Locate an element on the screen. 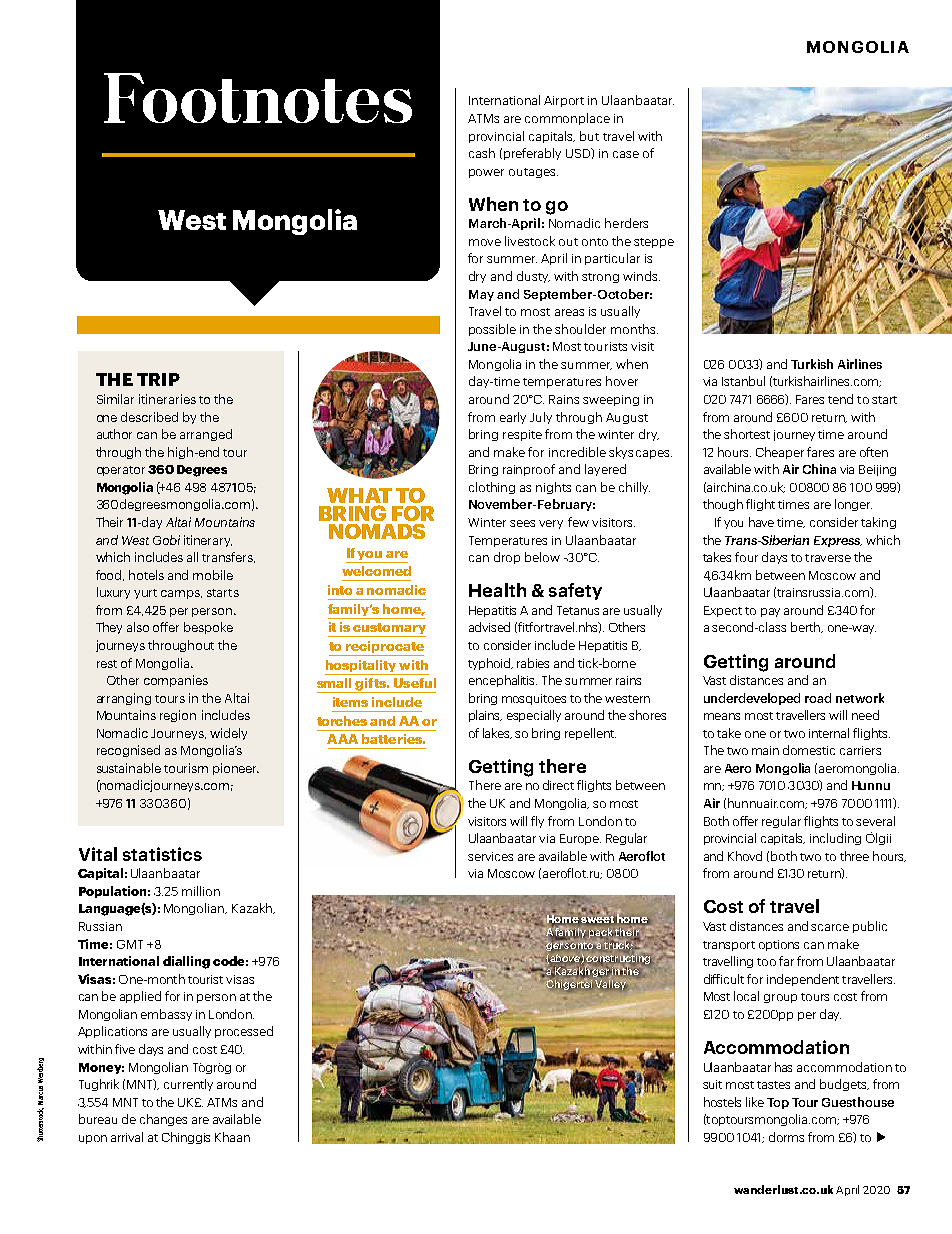 Image resolution: width=952 pixels, height=1234 pixels. pay is located at coordinates (770, 612).
